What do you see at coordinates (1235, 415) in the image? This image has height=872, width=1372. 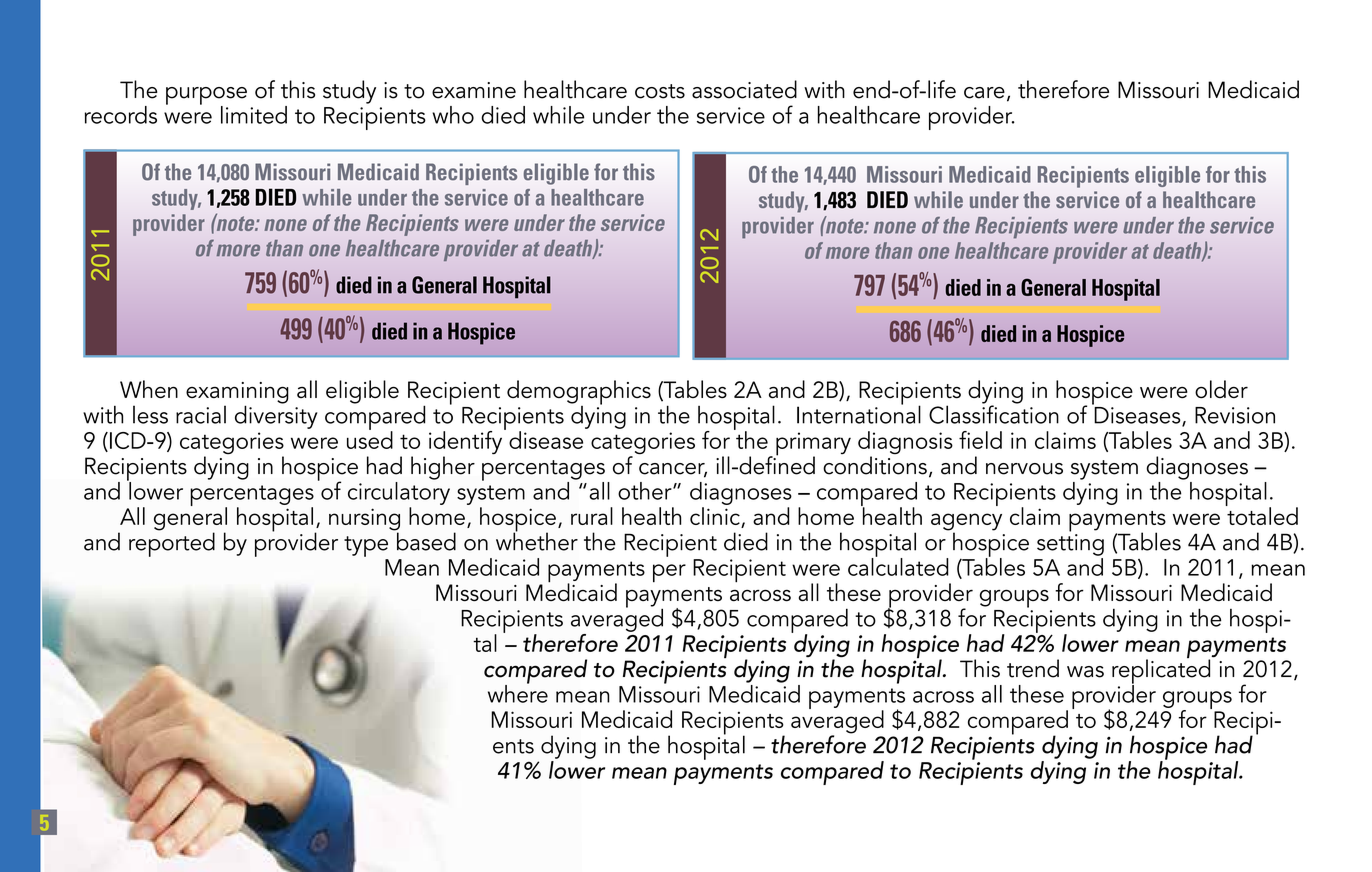 I see `Revision` at bounding box center [1235, 415].
